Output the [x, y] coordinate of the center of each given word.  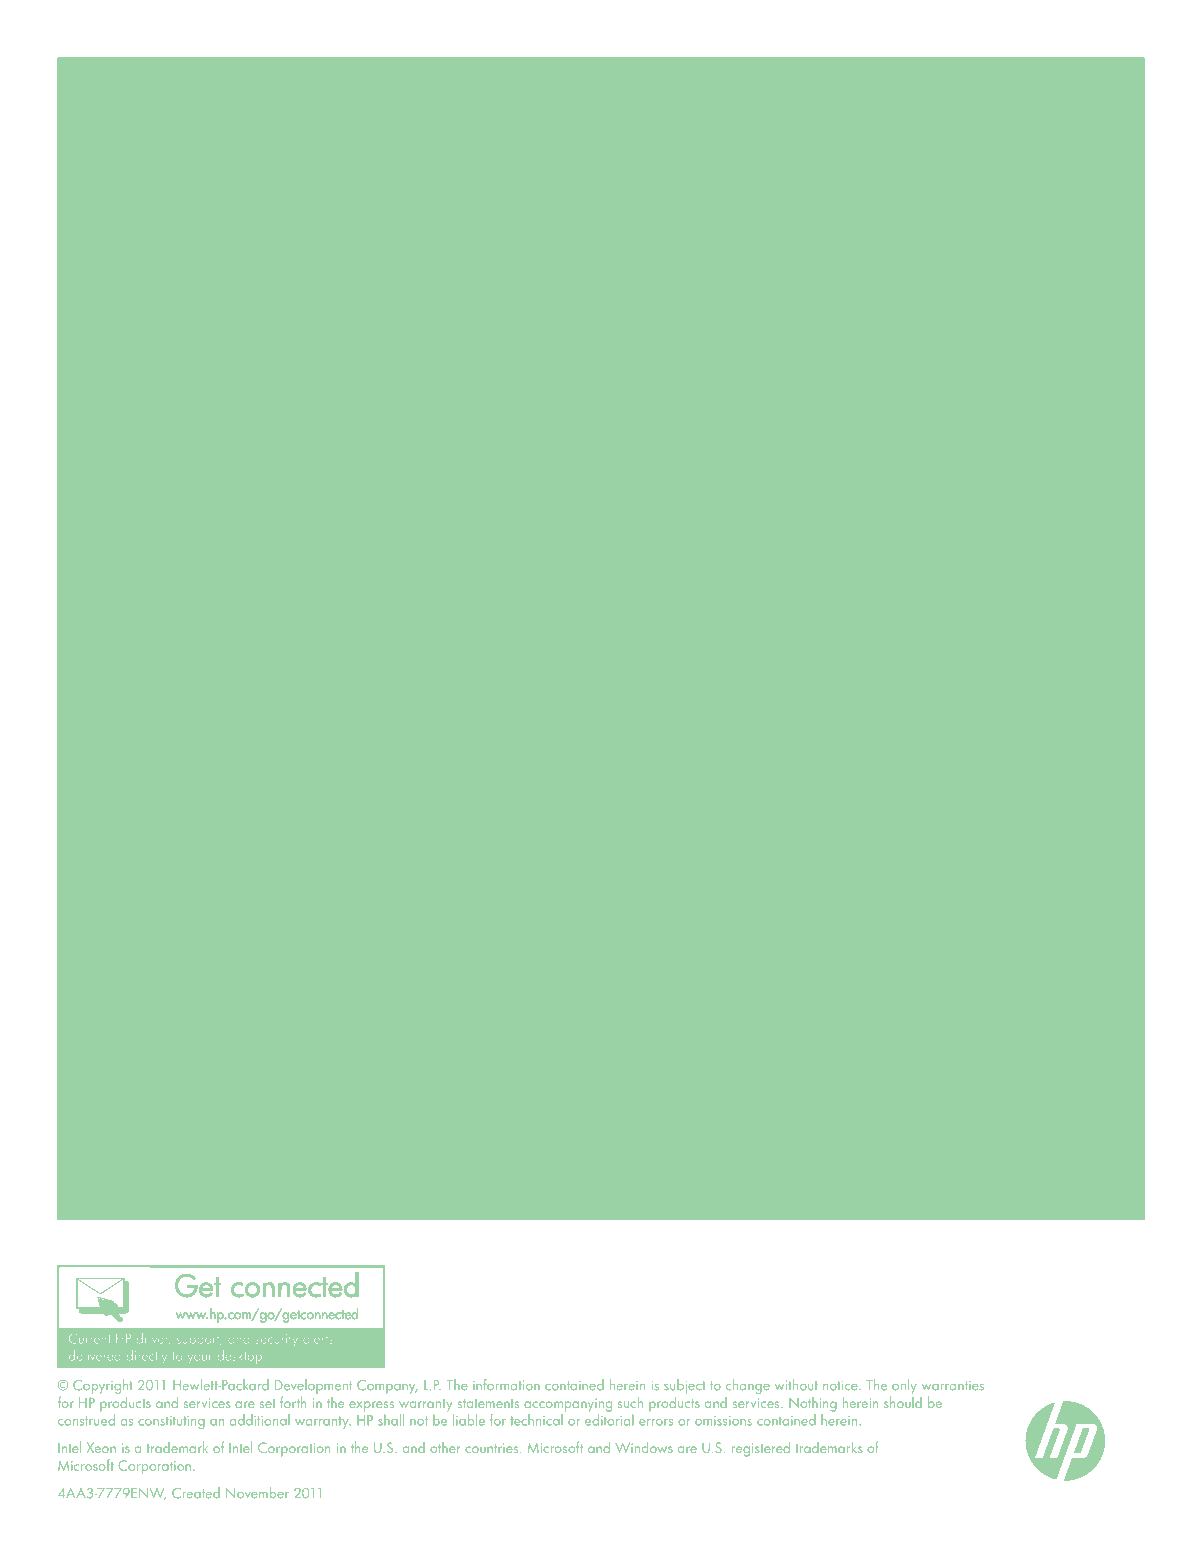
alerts [318, 1338]
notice [841, 1386]
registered [761, 1449]
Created [196, 1493]
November [257, 1493]
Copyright [102, 1386]
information [506, 1385]
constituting [171, 1422]
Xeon [101, 1448]
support [199, 1341]
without [796, 1385]
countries [493, 1448]
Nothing [813, 1404]
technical [536, 1420]
